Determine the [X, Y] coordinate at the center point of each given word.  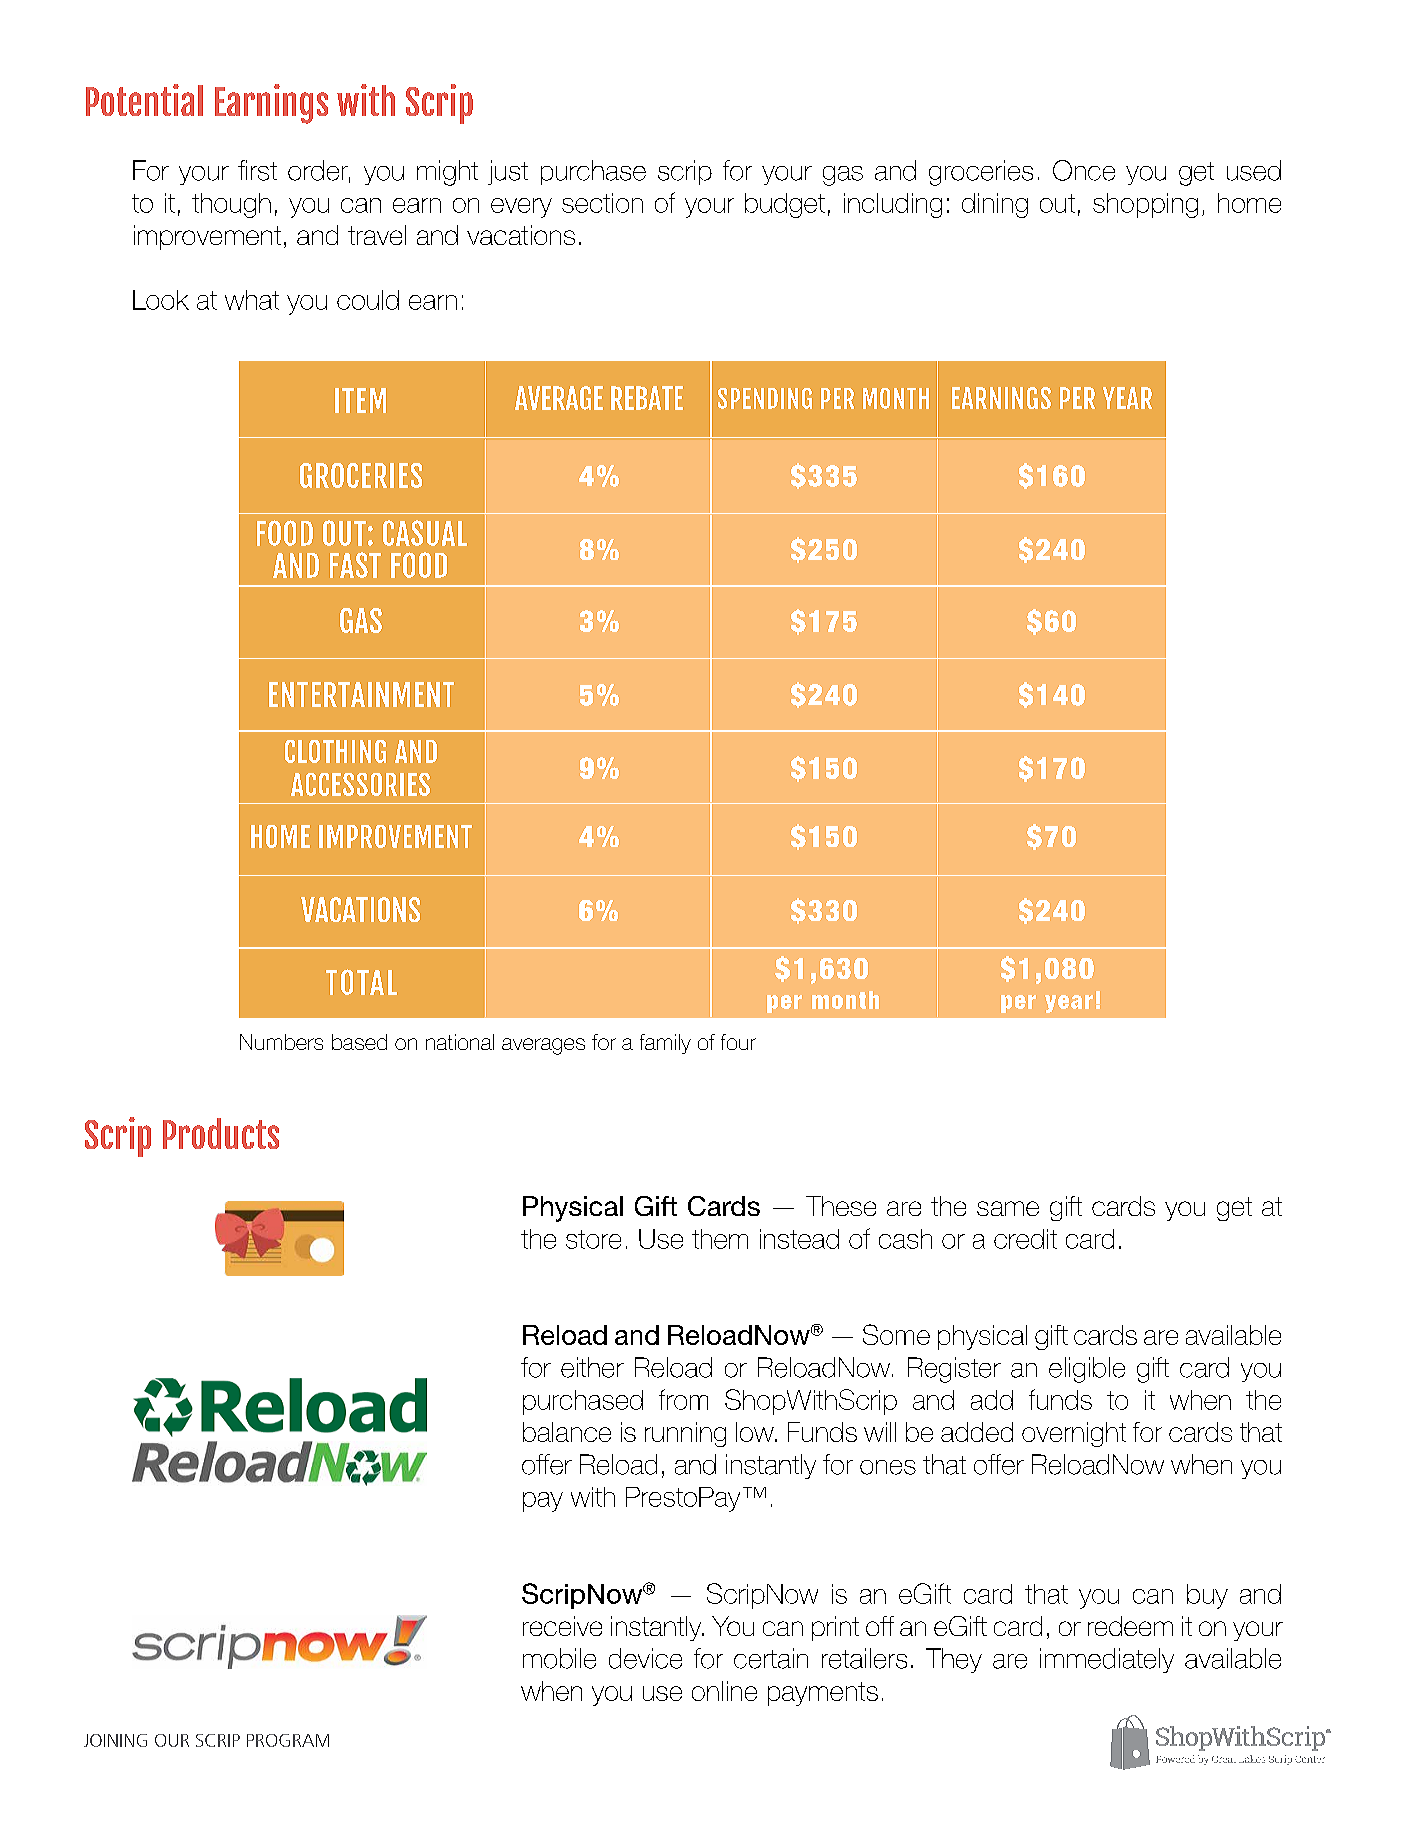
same [1008, 1208]
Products [221, 1133]
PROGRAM [288, 1740]
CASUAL [425, 533]
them [720, 1239]
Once [1084, 170]
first [257, 170]
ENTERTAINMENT [361, 694]
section [602, 203]
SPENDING [765, 398]
